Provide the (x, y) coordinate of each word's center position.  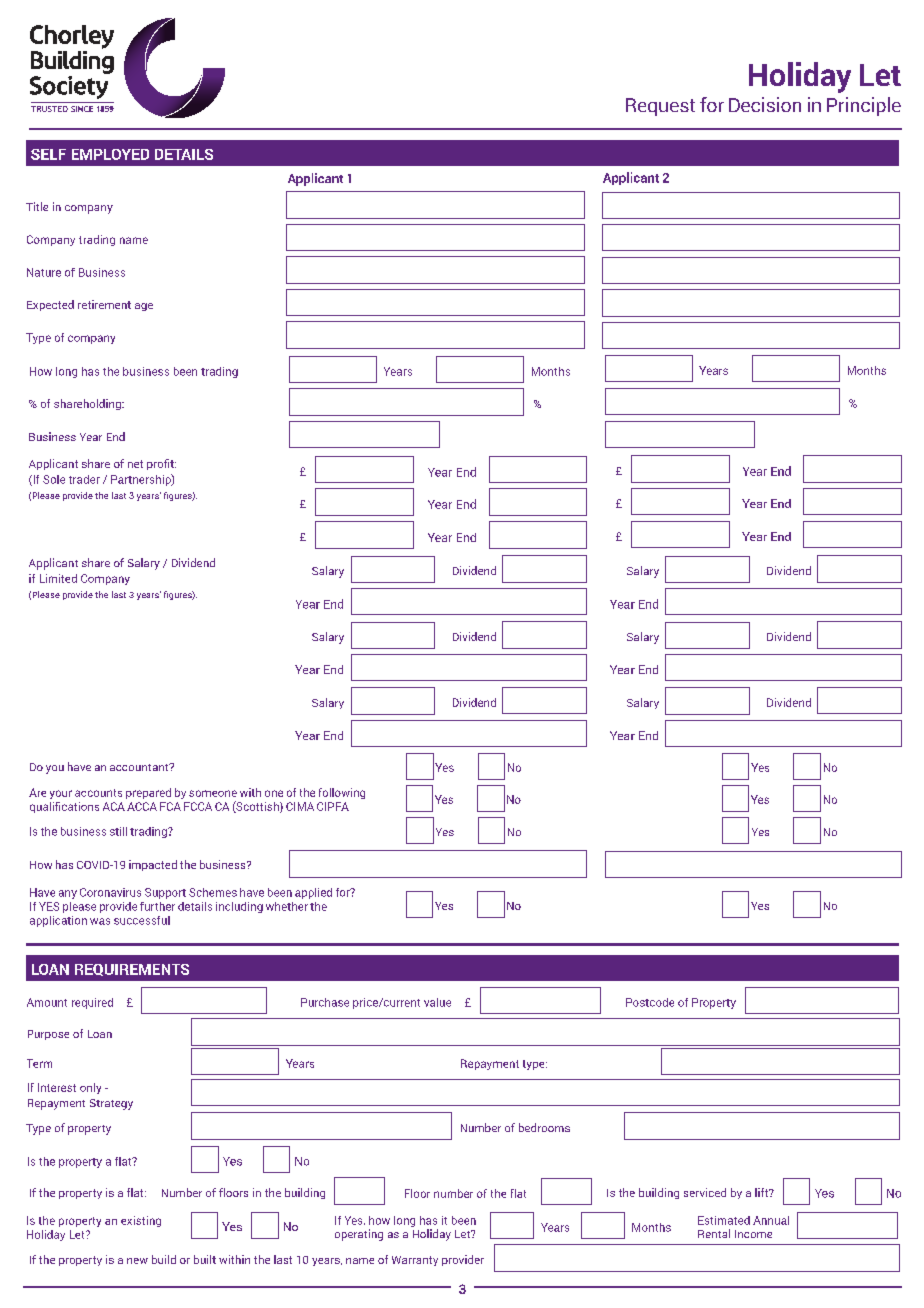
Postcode (650, 1002)
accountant (140, 767)
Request (660, 107)
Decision (765, 104)
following (342, 793)
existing (141, 1221)
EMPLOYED (110, 154)
